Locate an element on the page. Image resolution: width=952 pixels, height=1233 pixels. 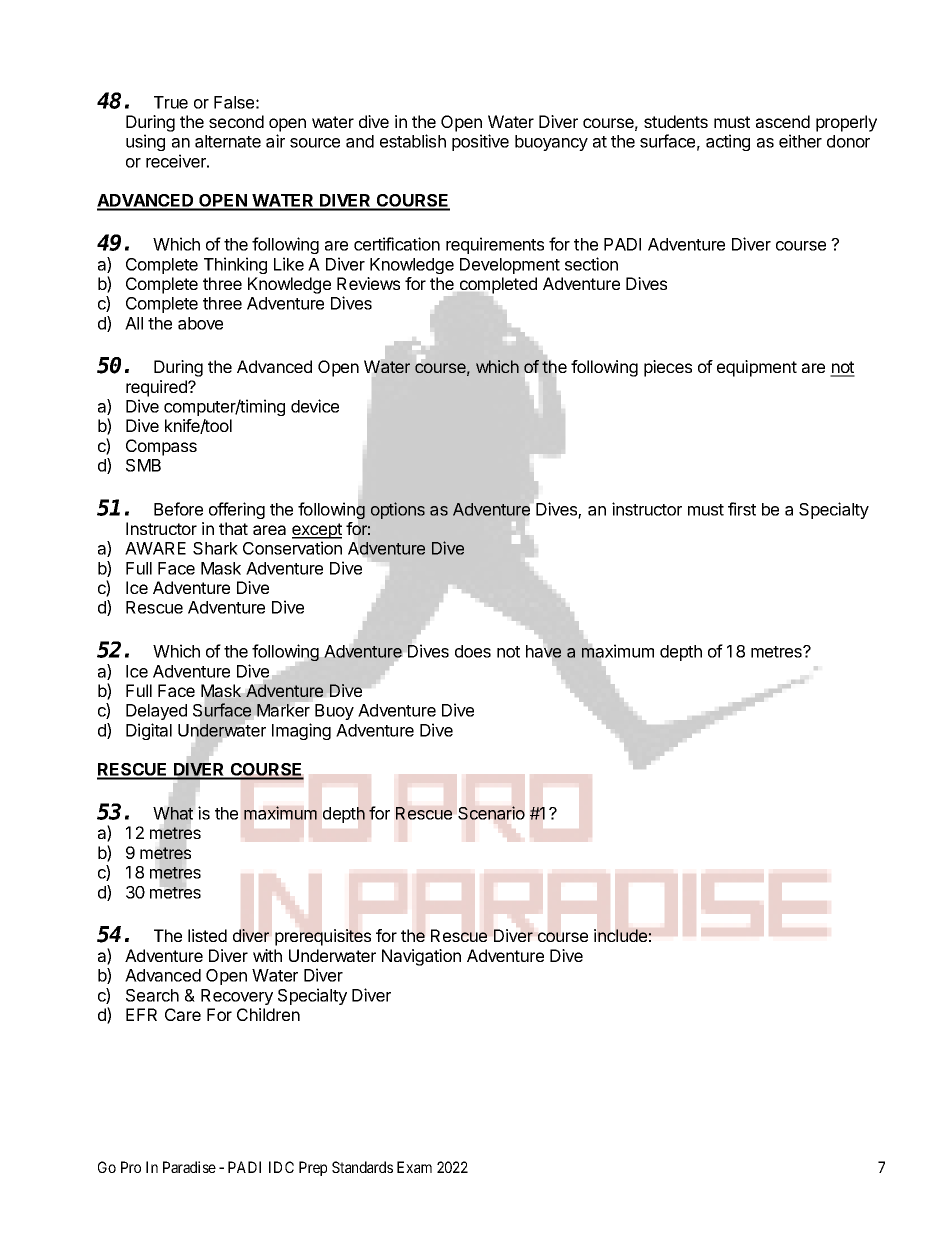
alternate is located at coordinates (228, 141).
